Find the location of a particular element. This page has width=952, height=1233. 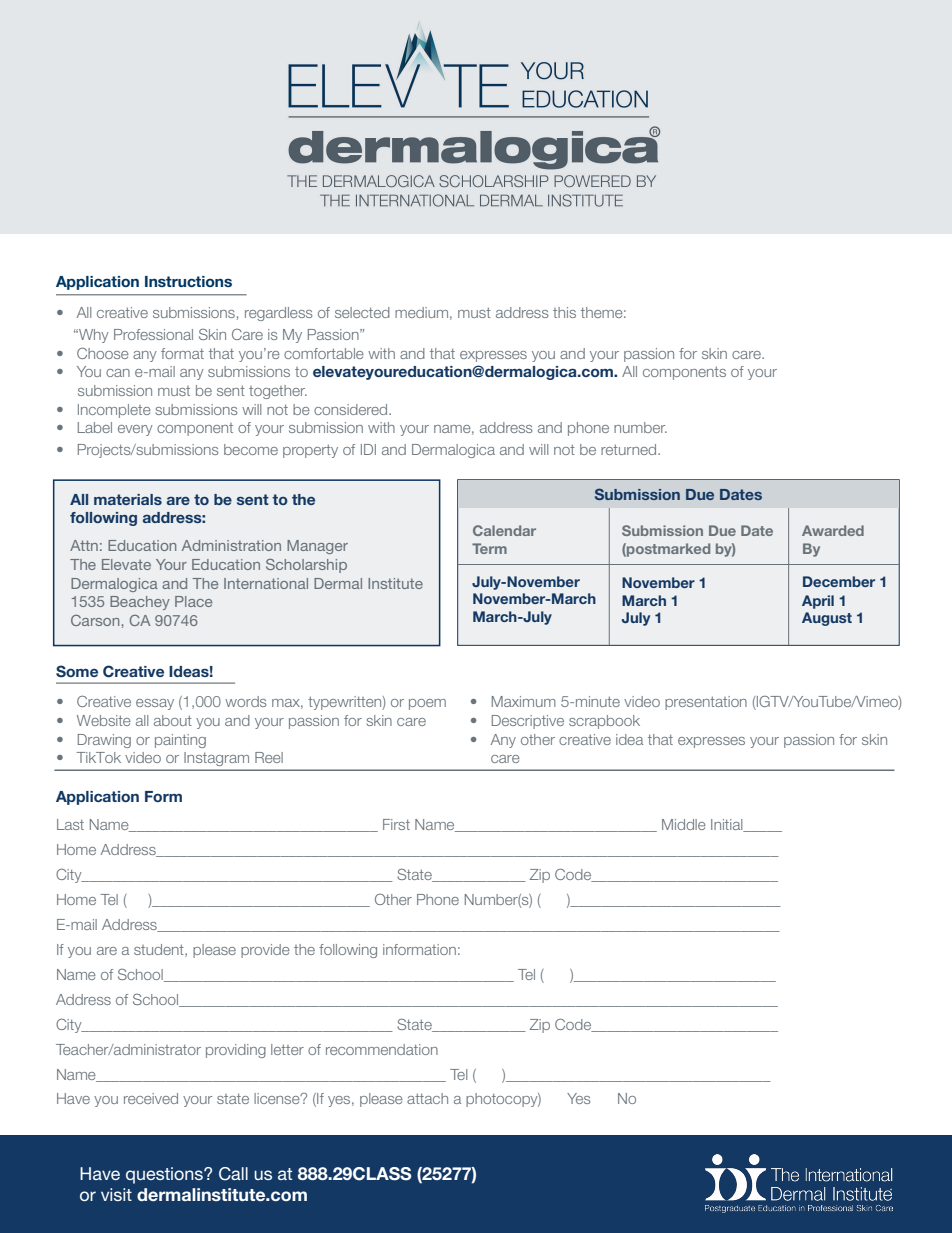

Middle is located at coordinates (684, 824).
